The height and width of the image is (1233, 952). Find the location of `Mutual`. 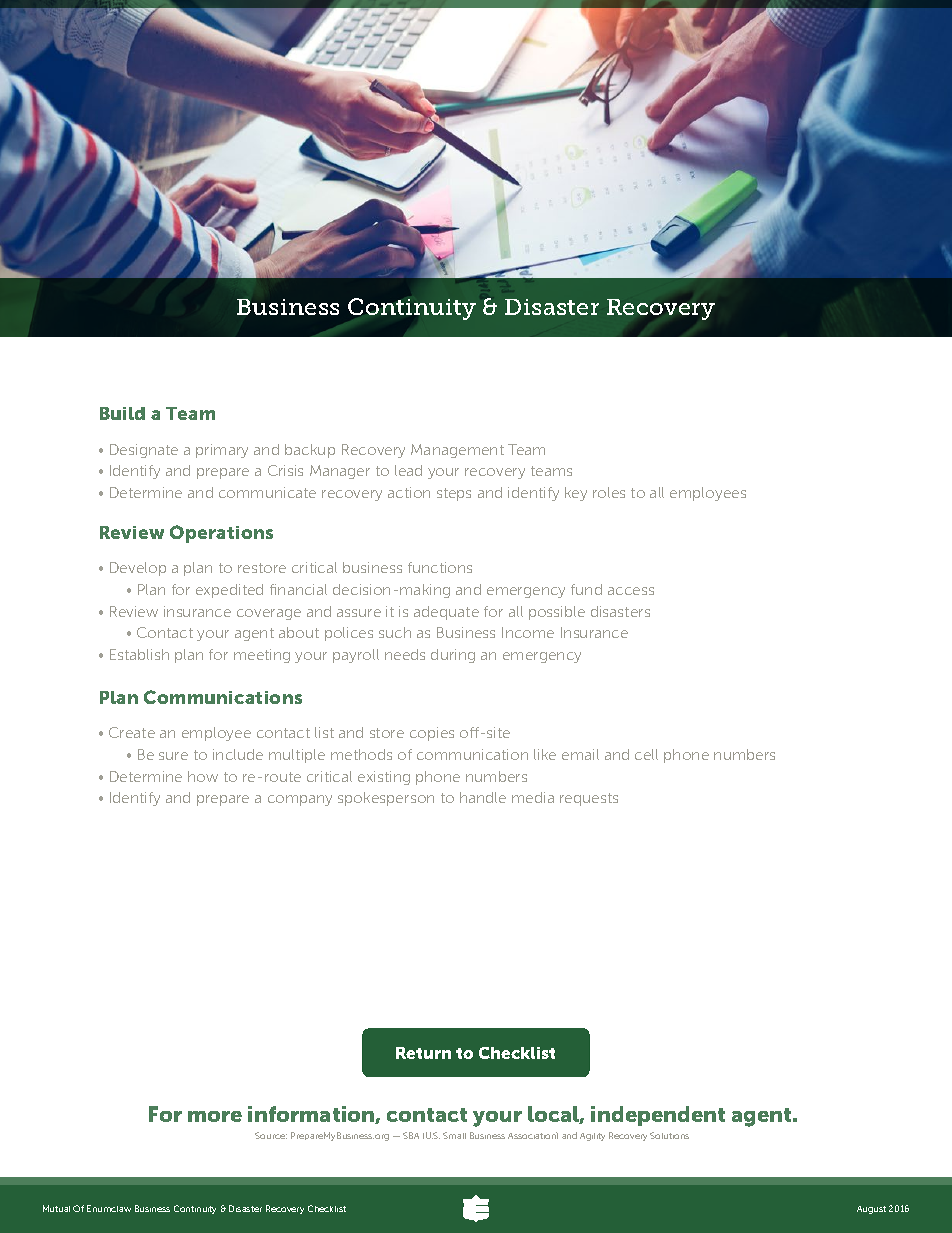

Mutual is located at coordinates (56, 1208).
